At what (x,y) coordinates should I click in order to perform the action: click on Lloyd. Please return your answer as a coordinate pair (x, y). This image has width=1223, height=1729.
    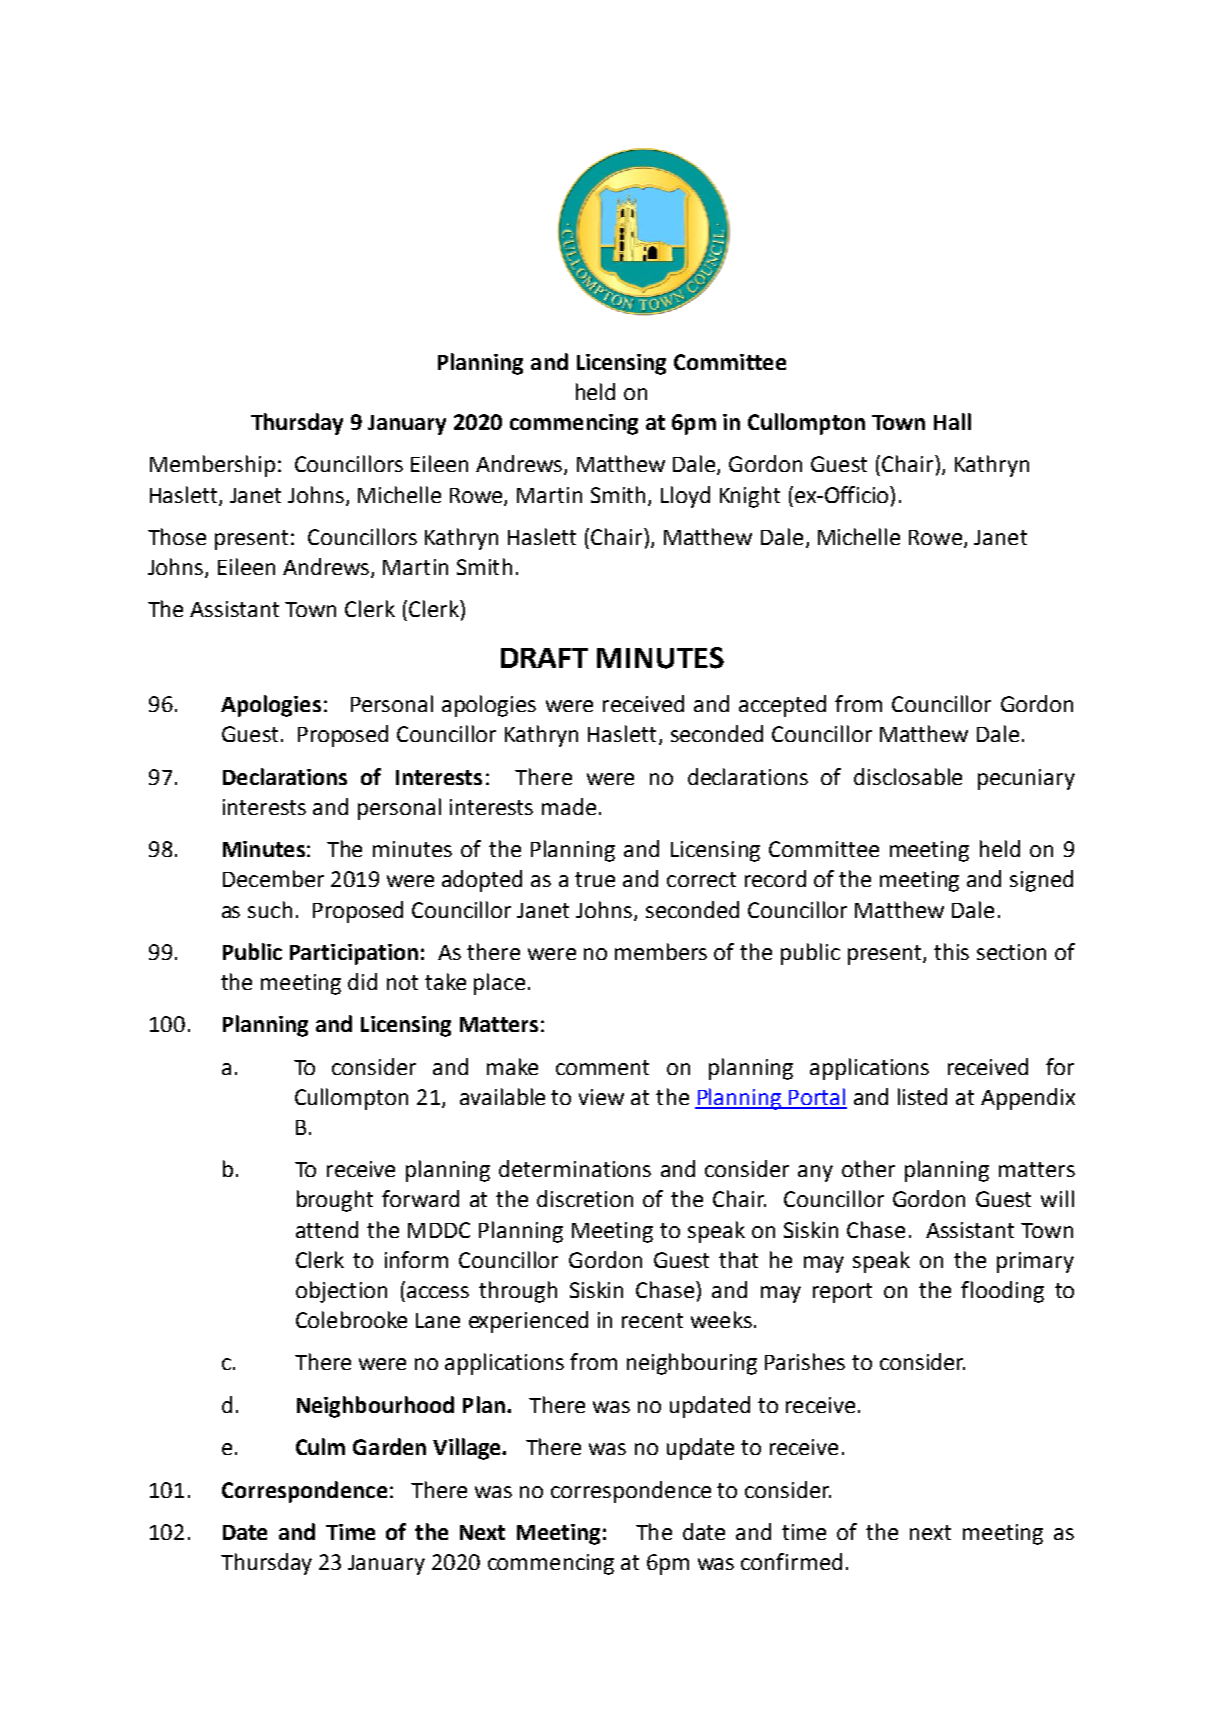
    Looking at the image, I should click on (685, 497).
